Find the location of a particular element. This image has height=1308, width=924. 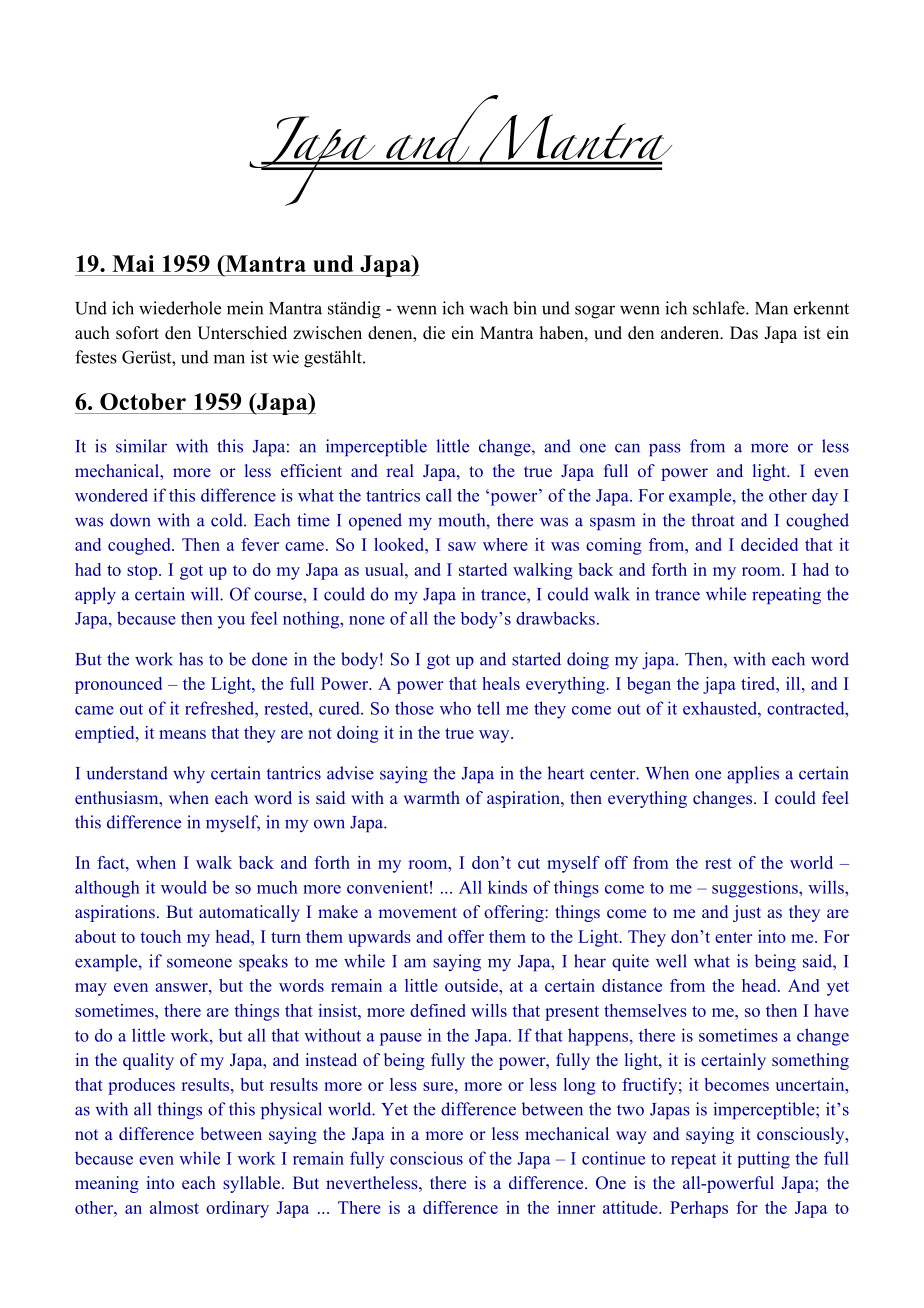

throat is located at coordinates (713, 520).
